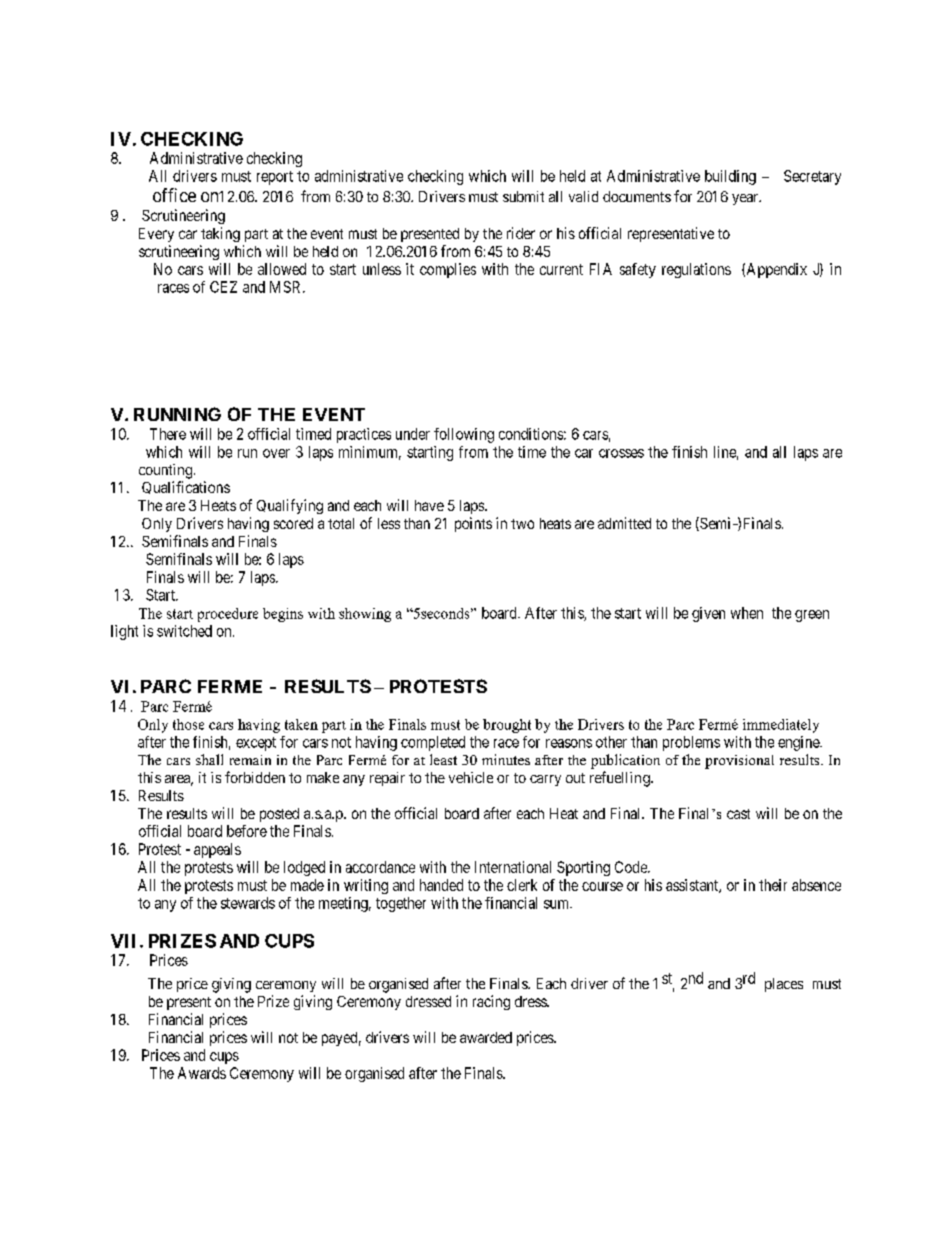 This document has width=952, height=1233. I want to click on provisional, so click(739, 762).
